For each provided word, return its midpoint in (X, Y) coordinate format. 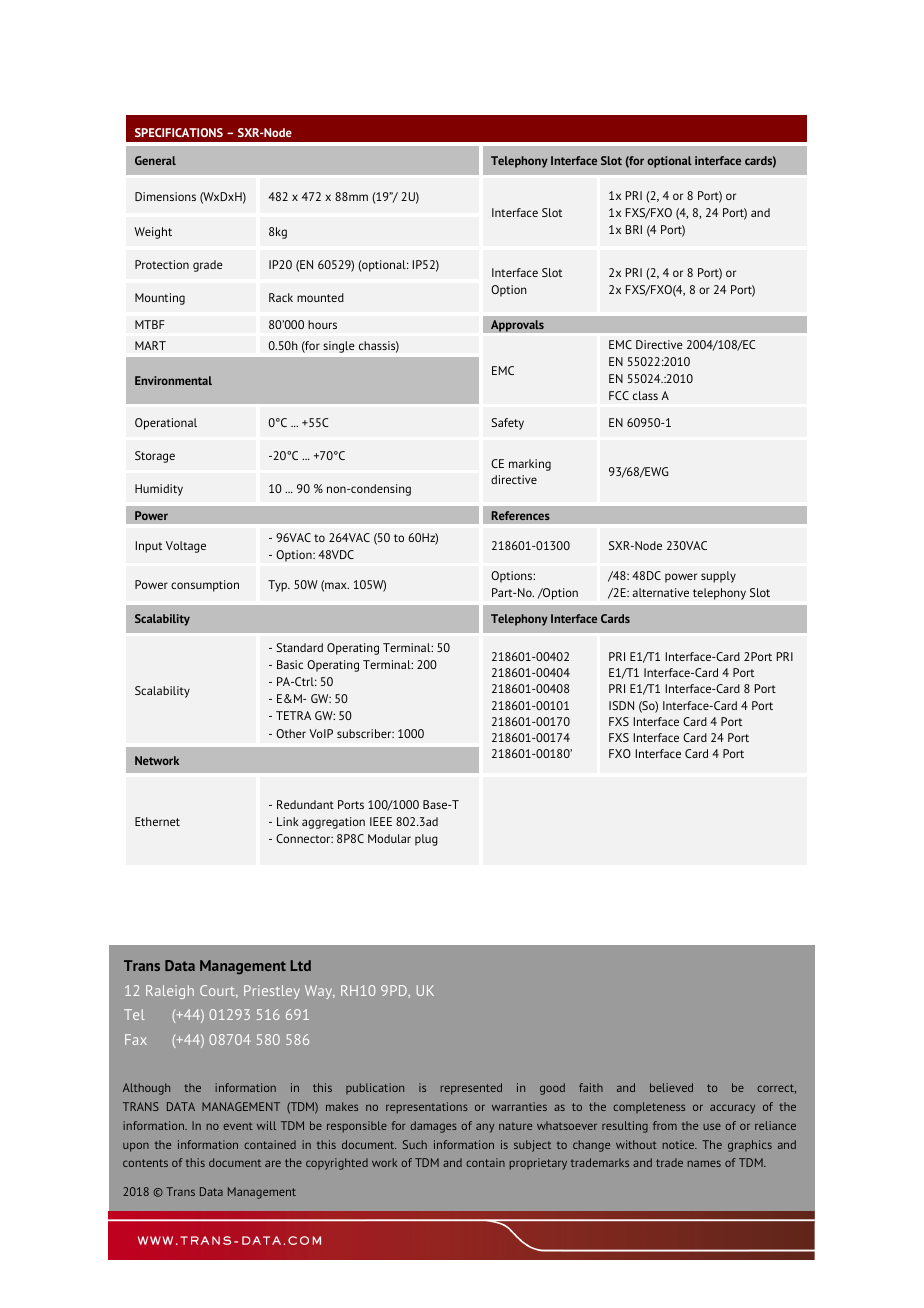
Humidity (159, 490)
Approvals (517, 326)
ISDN (621, 705)
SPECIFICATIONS (179, 132)
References (521, 515)
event (238, 1126)
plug (426, 840)
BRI (634, 229)
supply (718, 577)
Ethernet (157, 821)
